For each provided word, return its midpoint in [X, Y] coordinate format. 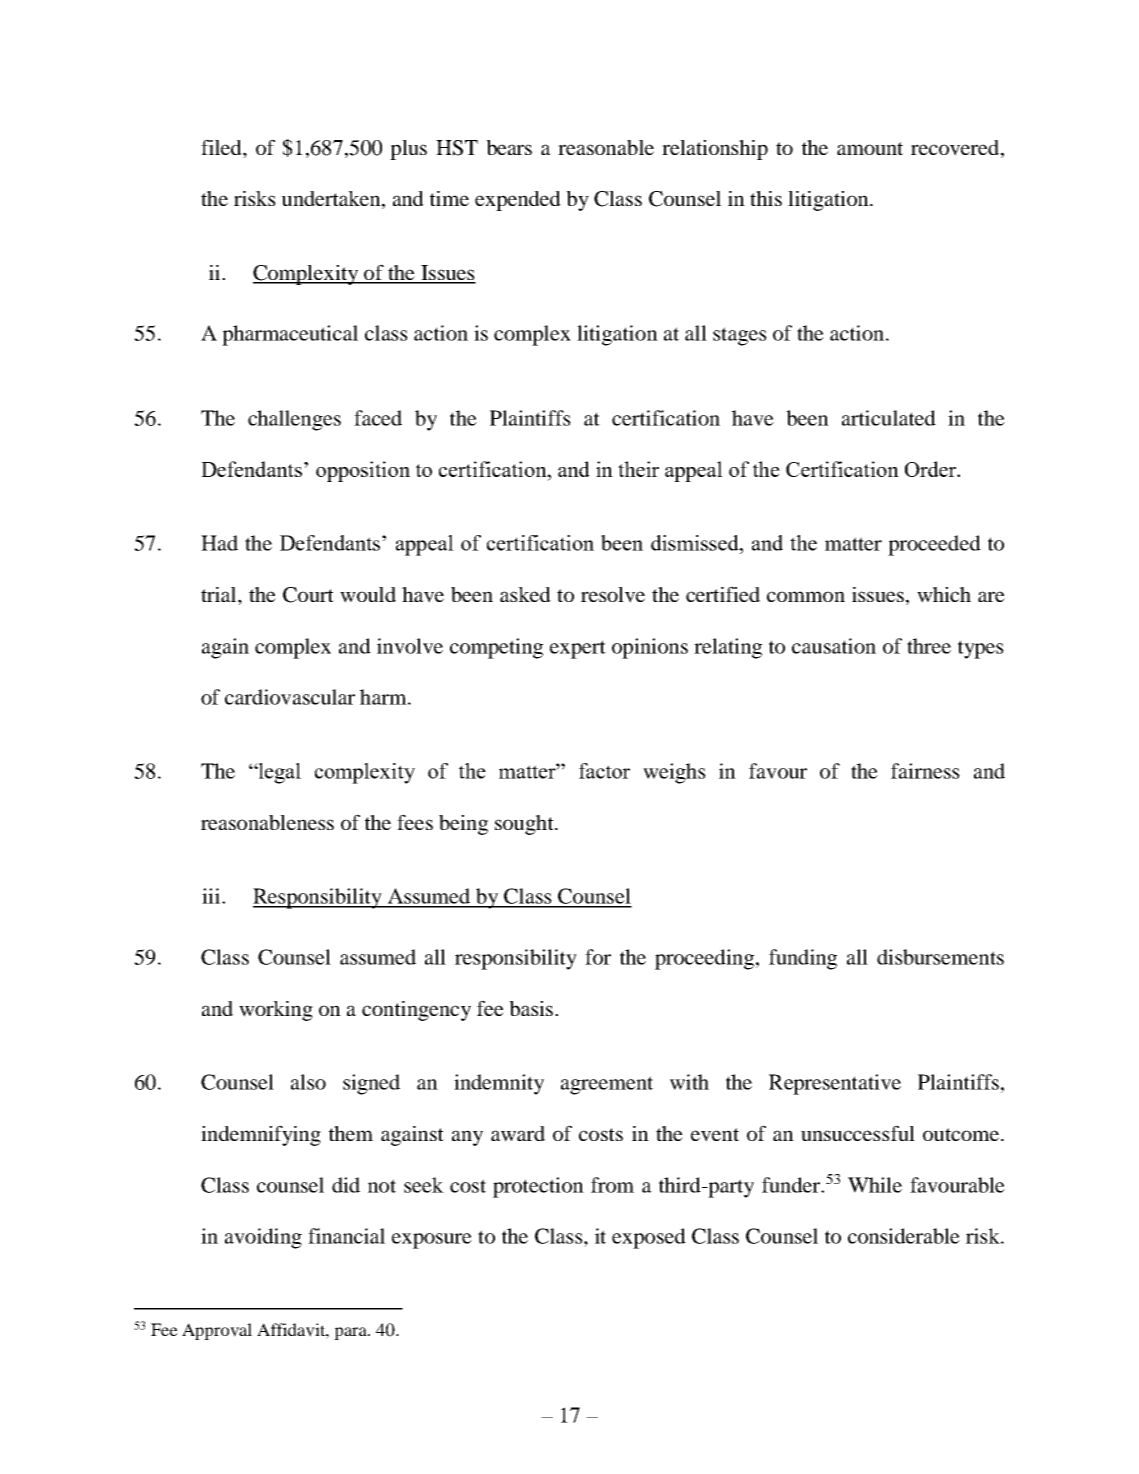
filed [222, 147]
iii [212, 896]
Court [308, 595]
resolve [613, 595]
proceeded [934, 545]
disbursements [940, 957]
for [598, 957]
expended [518, 201]
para [351, 1333]
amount [870, 148]
